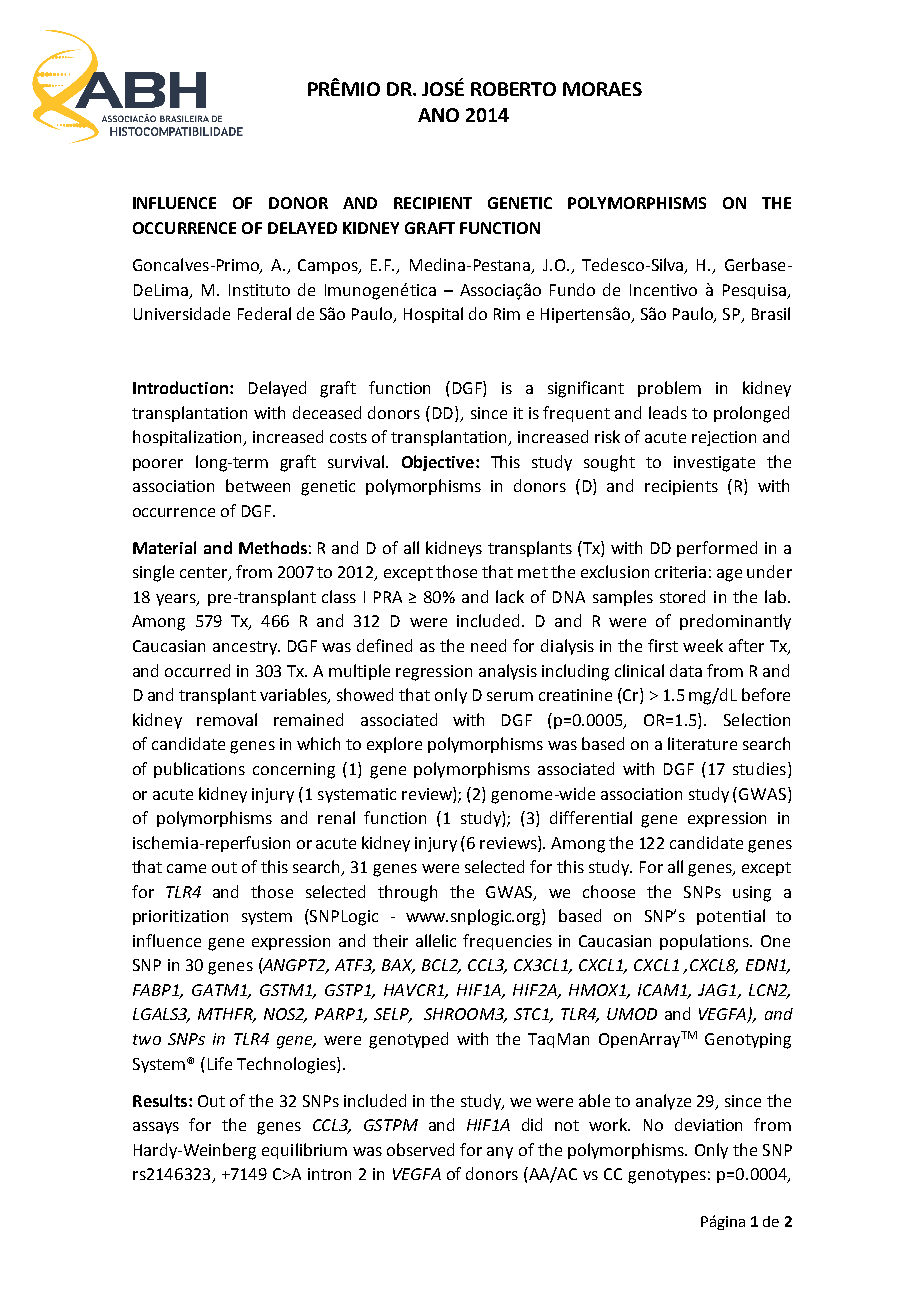 The image size is (924, 1308). What do you see at coordinates (602, 89) in the document?
I see `MORAES` at bounding box center [602, 89].
